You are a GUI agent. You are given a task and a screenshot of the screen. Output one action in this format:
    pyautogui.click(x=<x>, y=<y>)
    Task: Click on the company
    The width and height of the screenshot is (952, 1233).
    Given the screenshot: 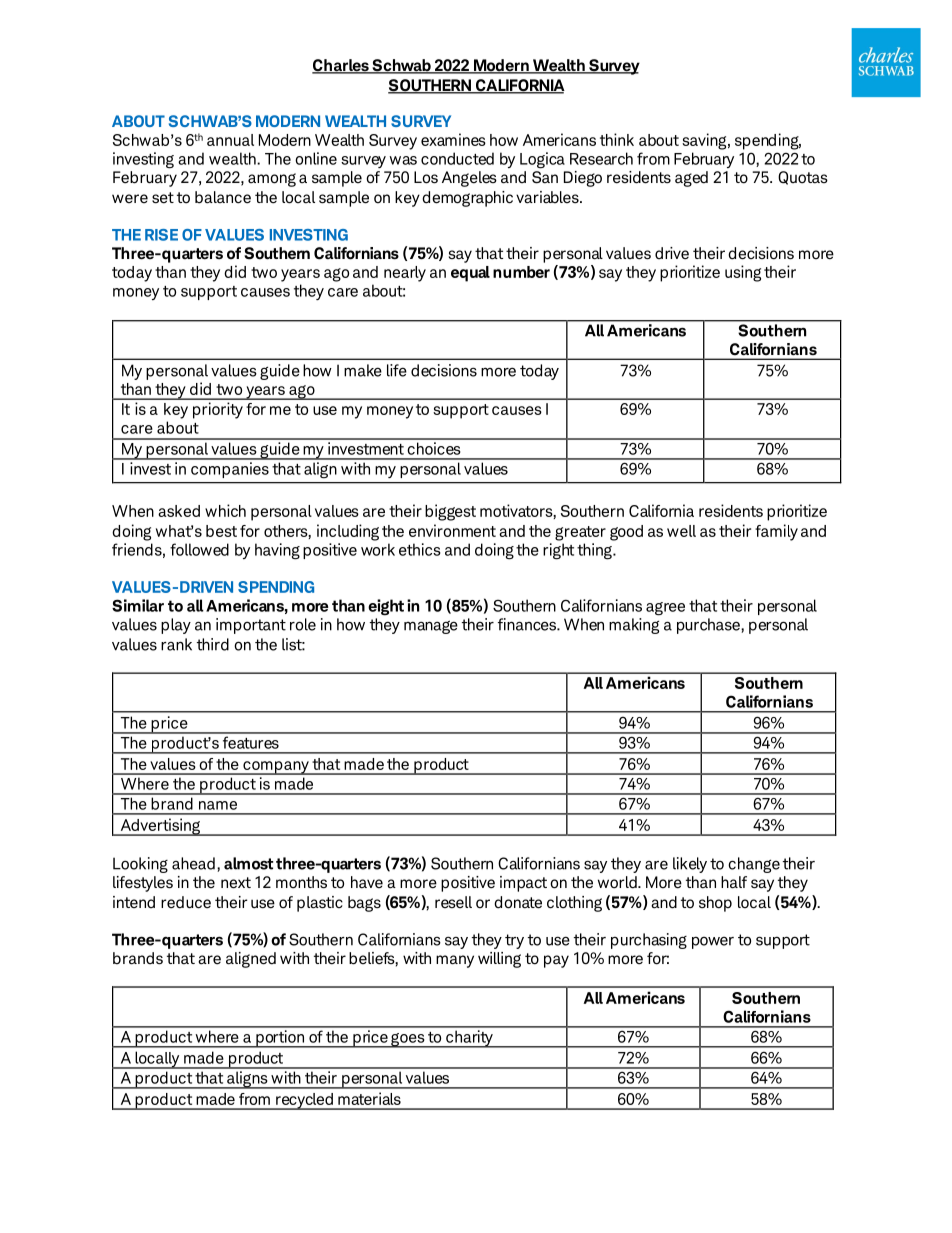 What is the action you would take?
    pyautogui.click(x=276, y=768)
